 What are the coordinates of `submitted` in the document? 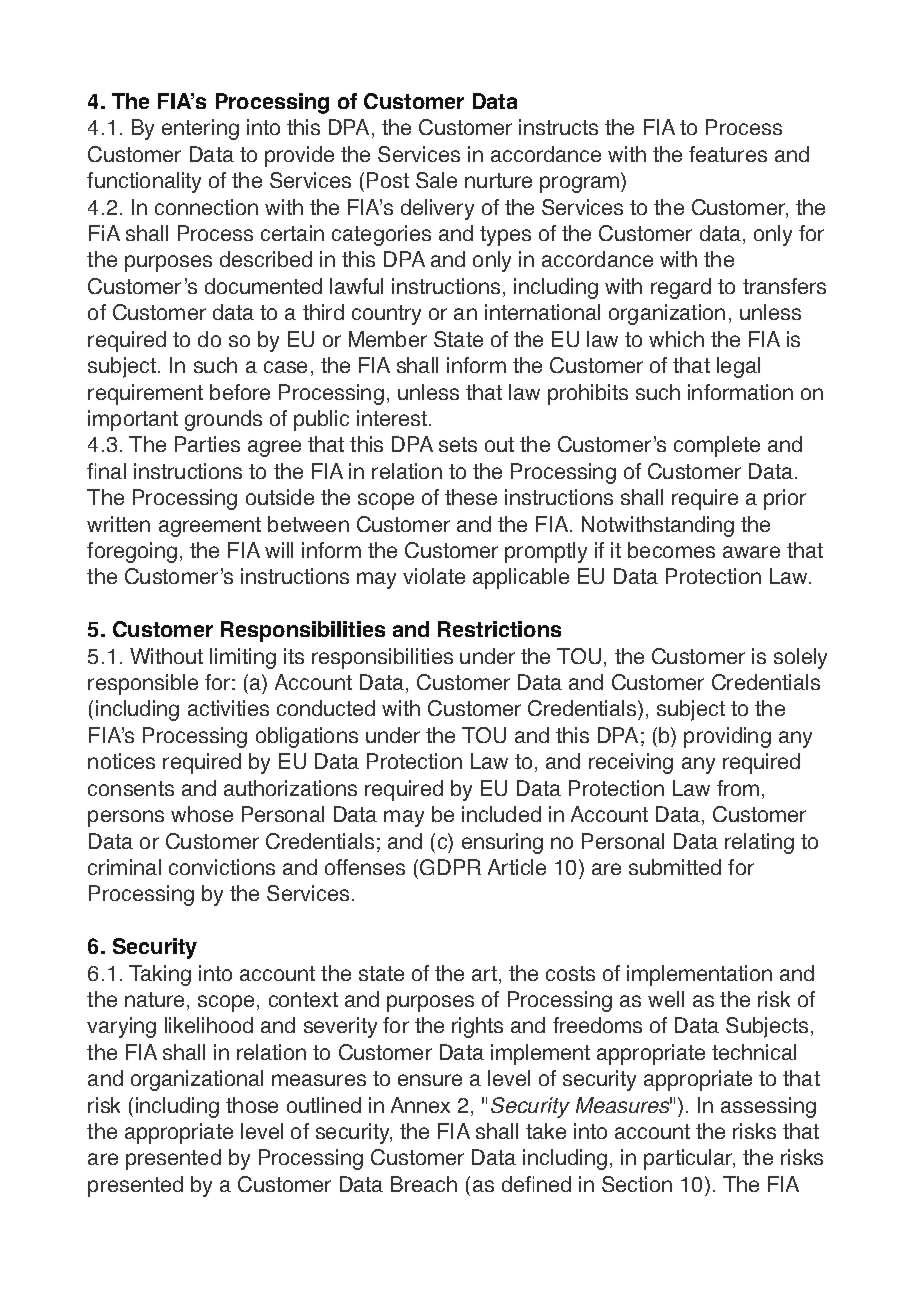 It's located at (675, 867).
